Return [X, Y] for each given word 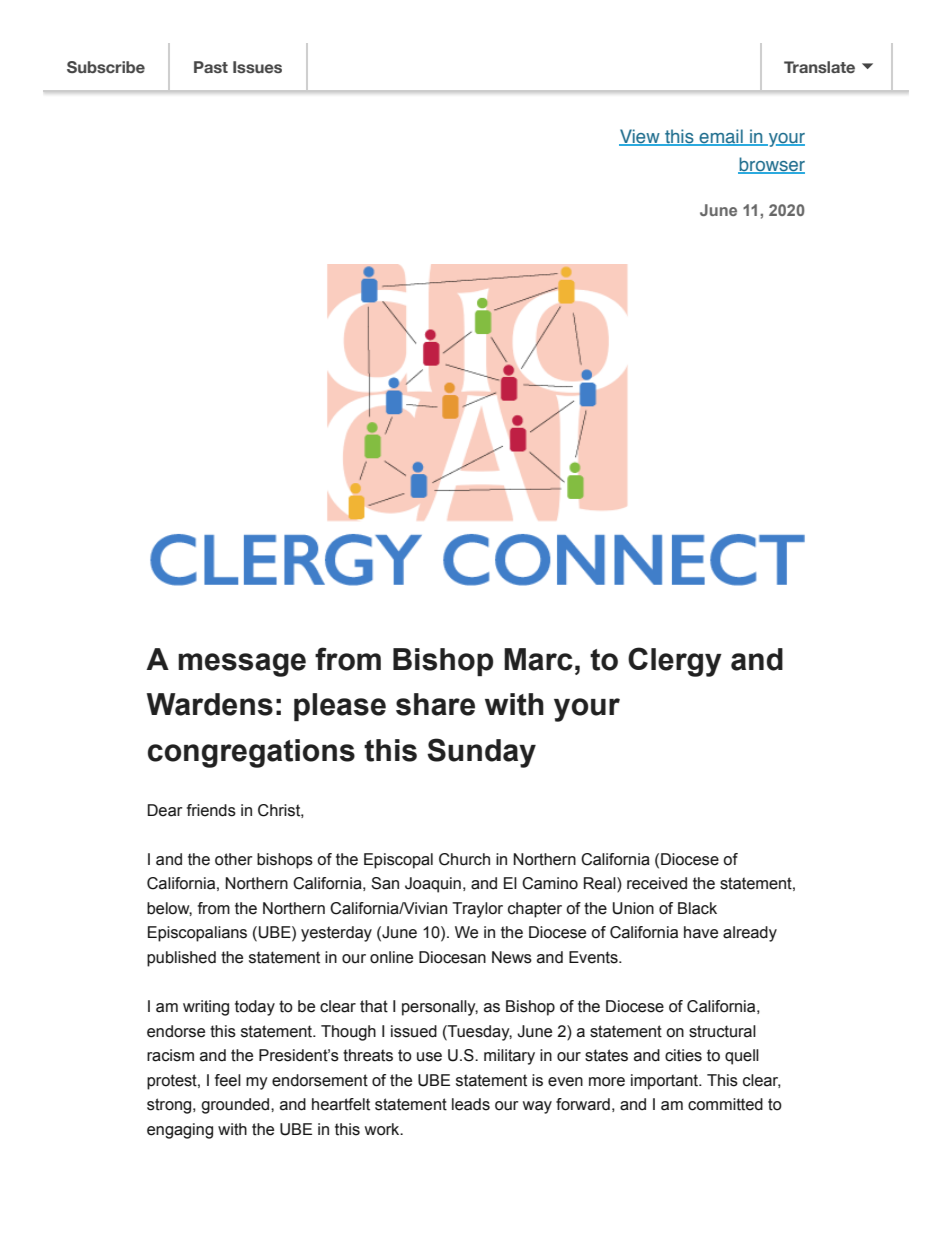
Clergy [675, 662]
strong [170, 1106]
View [640, 137]
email [721, 137]
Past [211, 67]
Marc [538, 659]
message [242, 665]
